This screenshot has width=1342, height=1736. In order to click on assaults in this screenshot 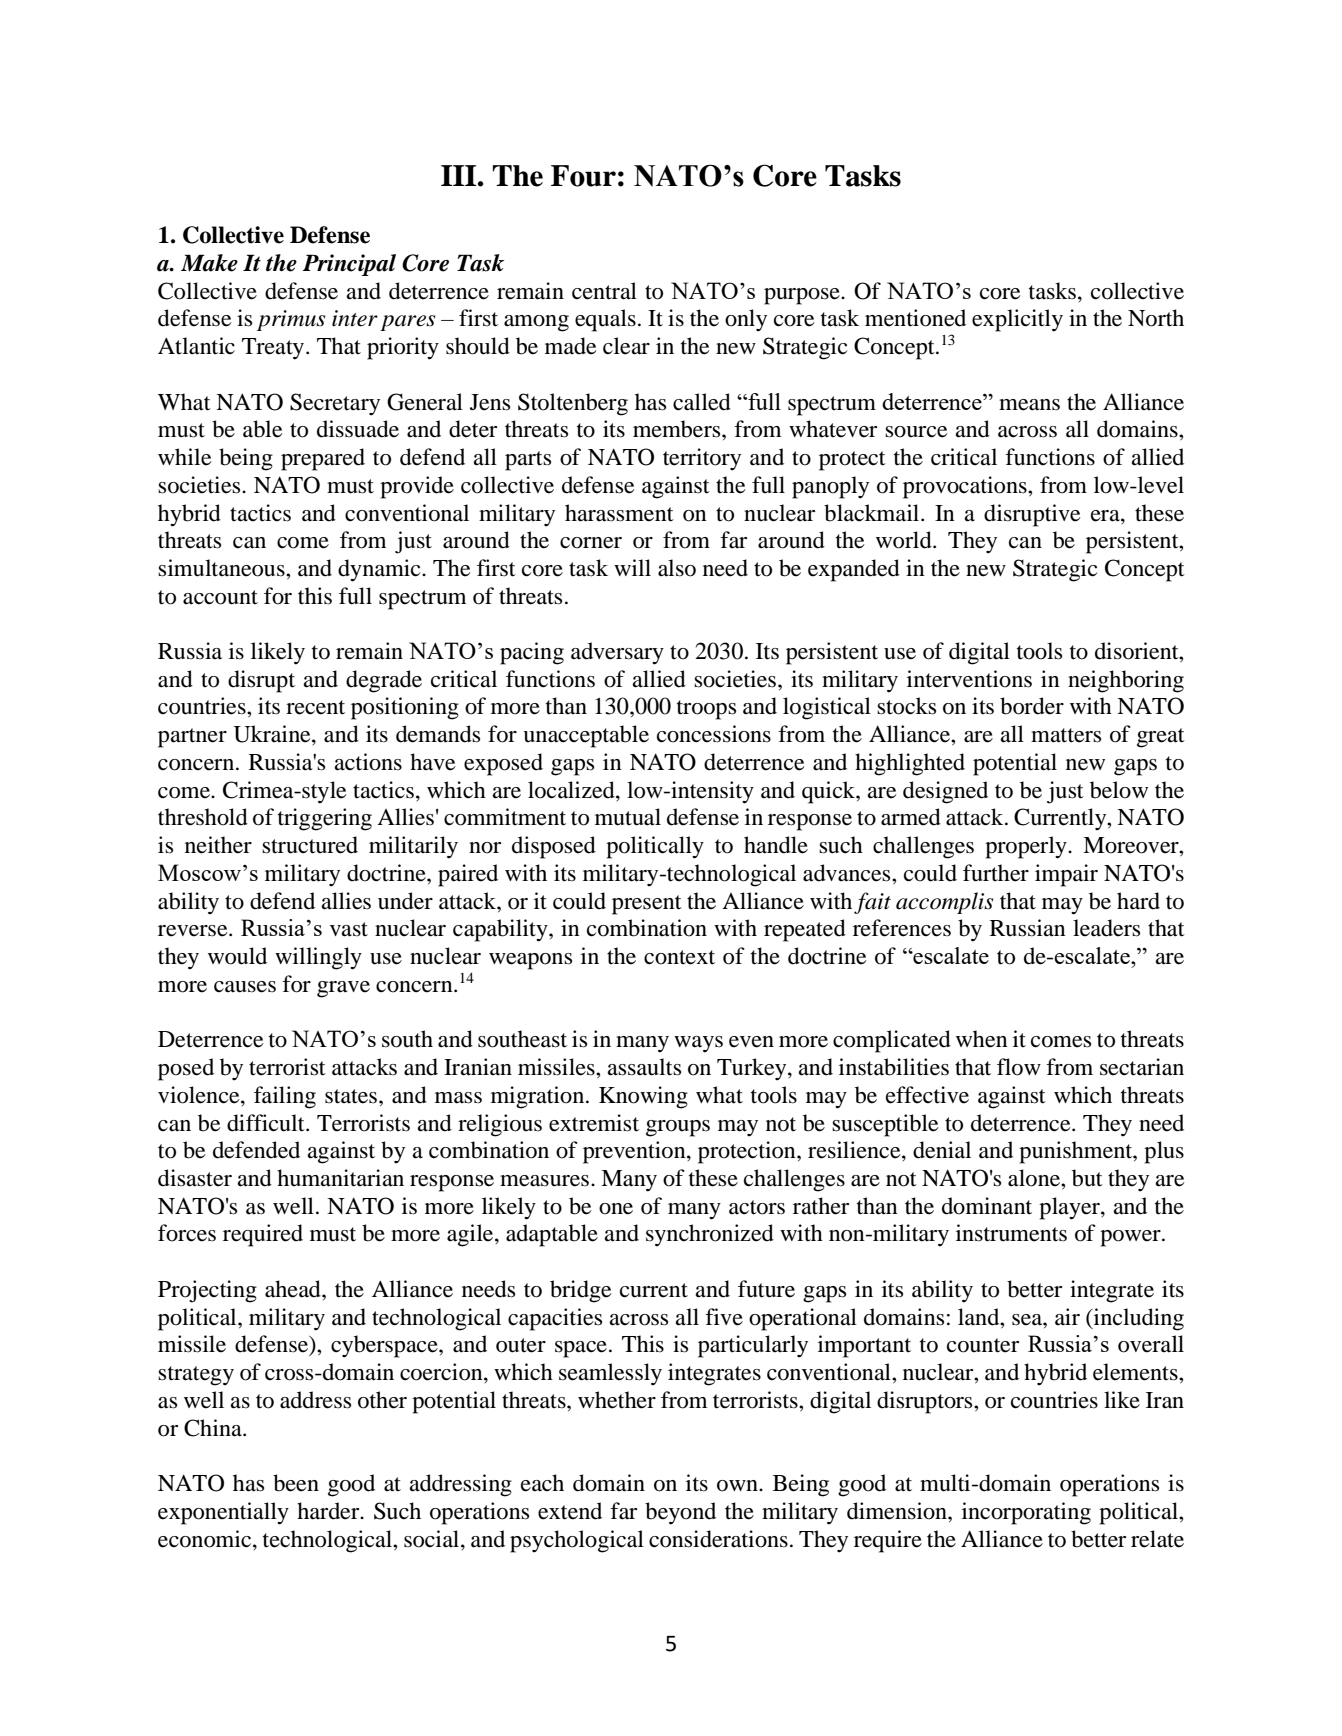, I will do `click(644, 1067)`.
